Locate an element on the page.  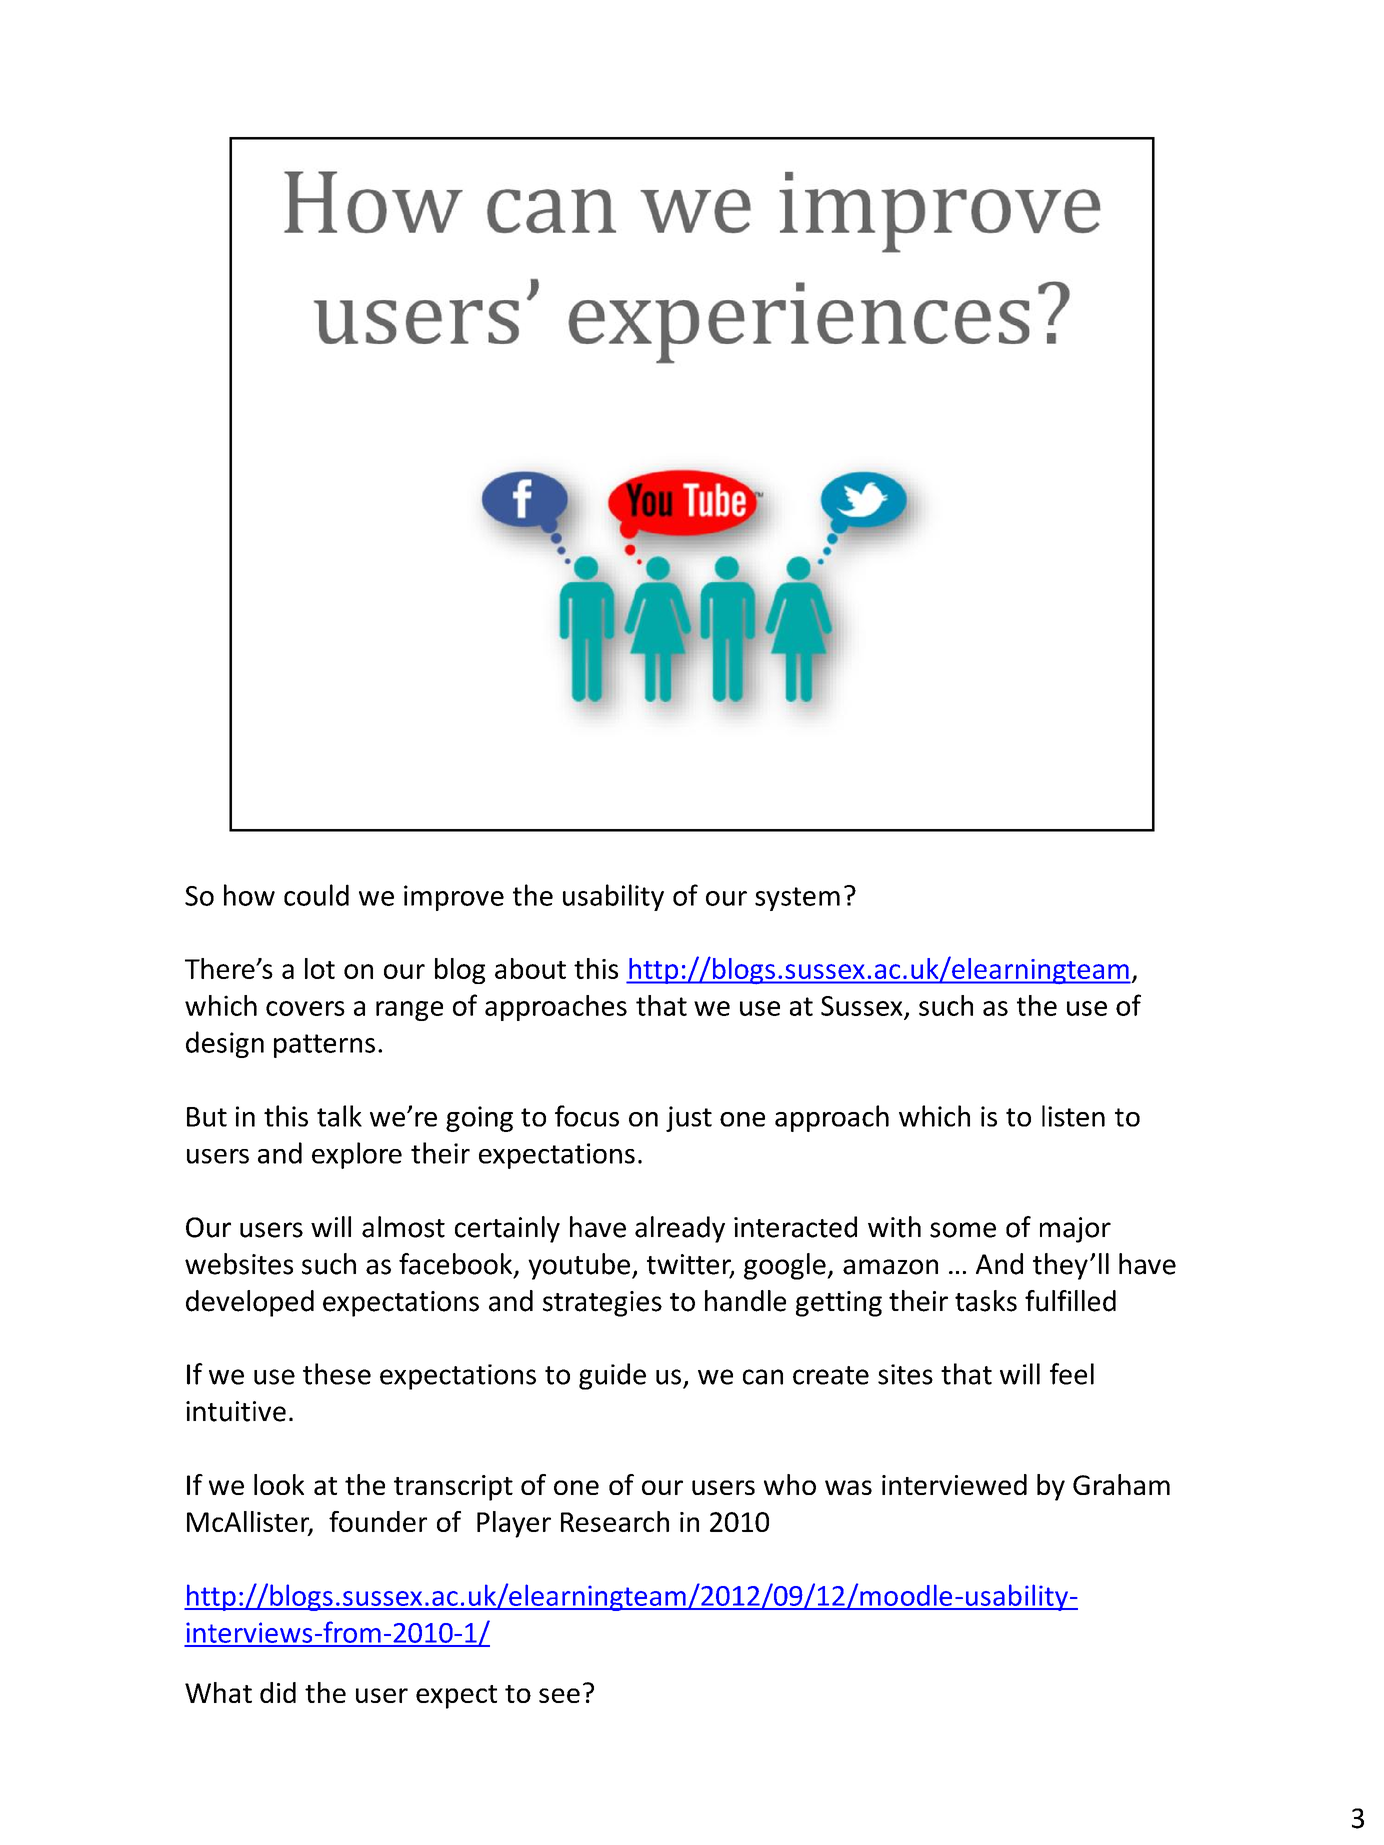
system is located at coordinates (797, 899).
